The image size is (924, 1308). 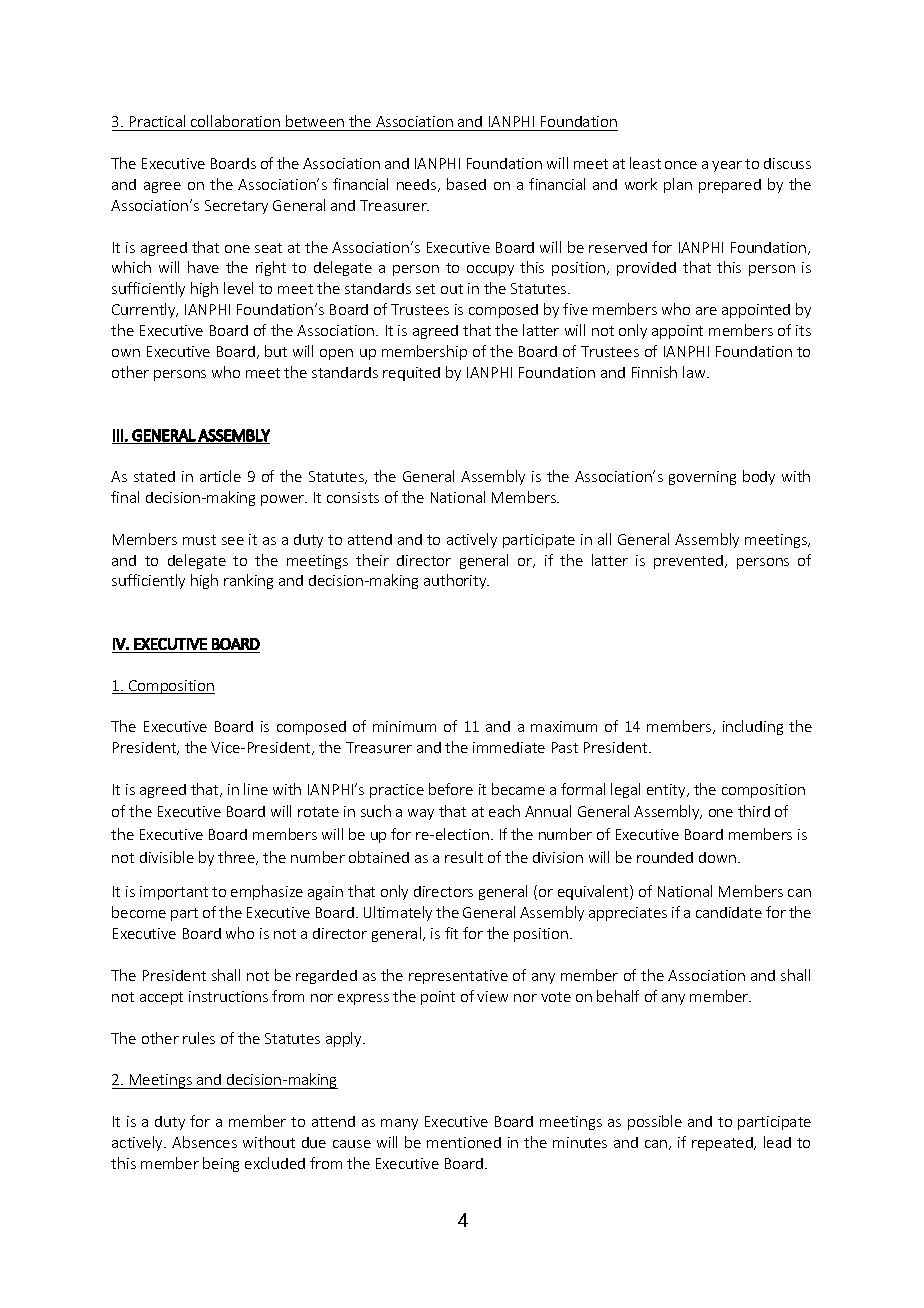 What do you see at coordinates (204, 1142) in the document?
I see `Absences` at bounding box center [204, 1142].
